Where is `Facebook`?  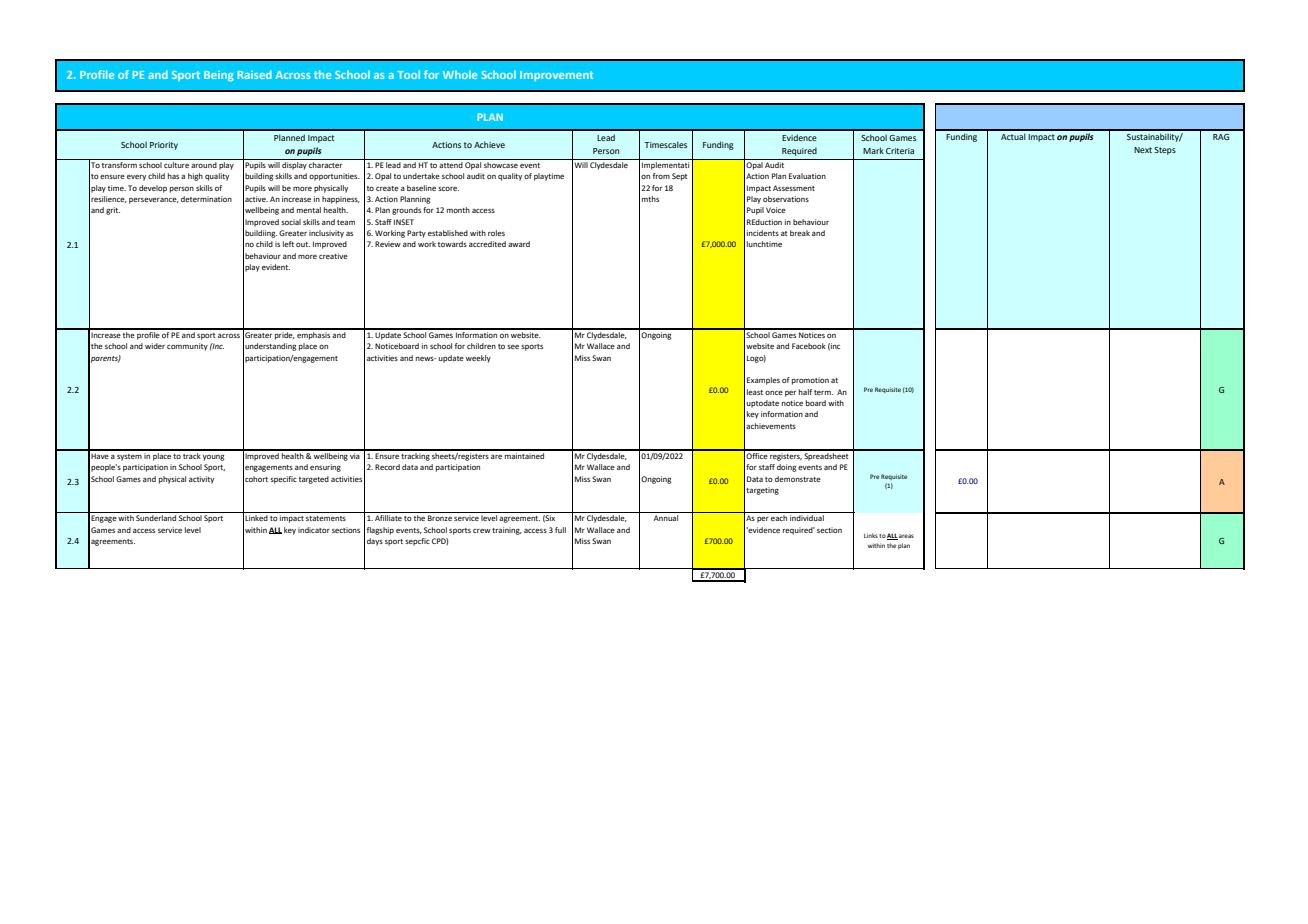 Facebook is located at coordinates (809, 346).
